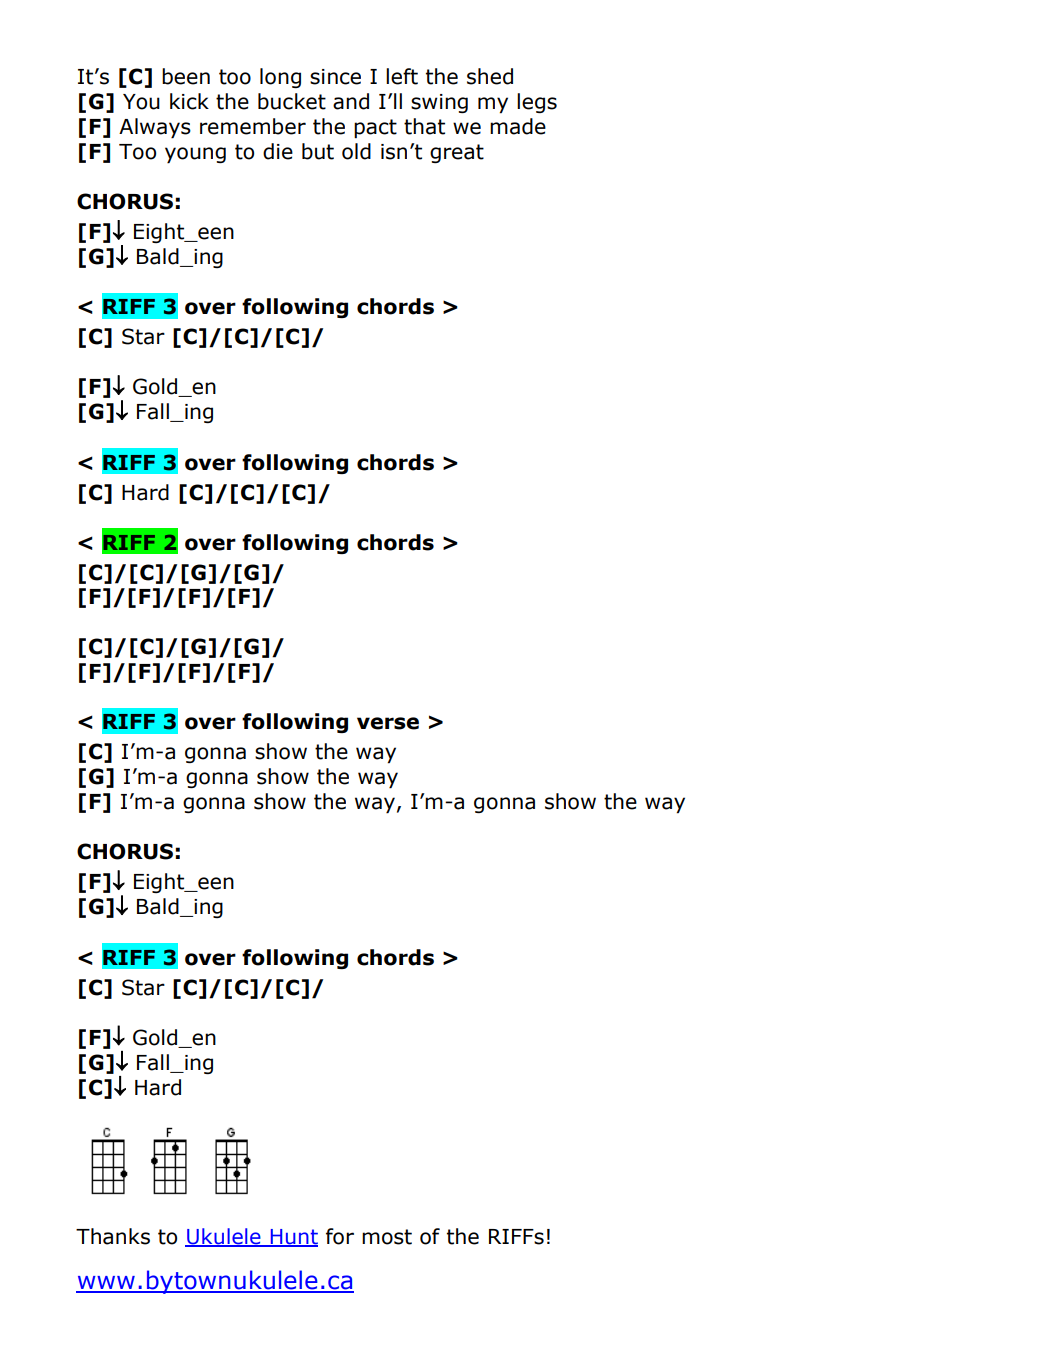  What do you see at coordinates (195, 155) in the document?
I see `young` at bounding box center [195, 155].
